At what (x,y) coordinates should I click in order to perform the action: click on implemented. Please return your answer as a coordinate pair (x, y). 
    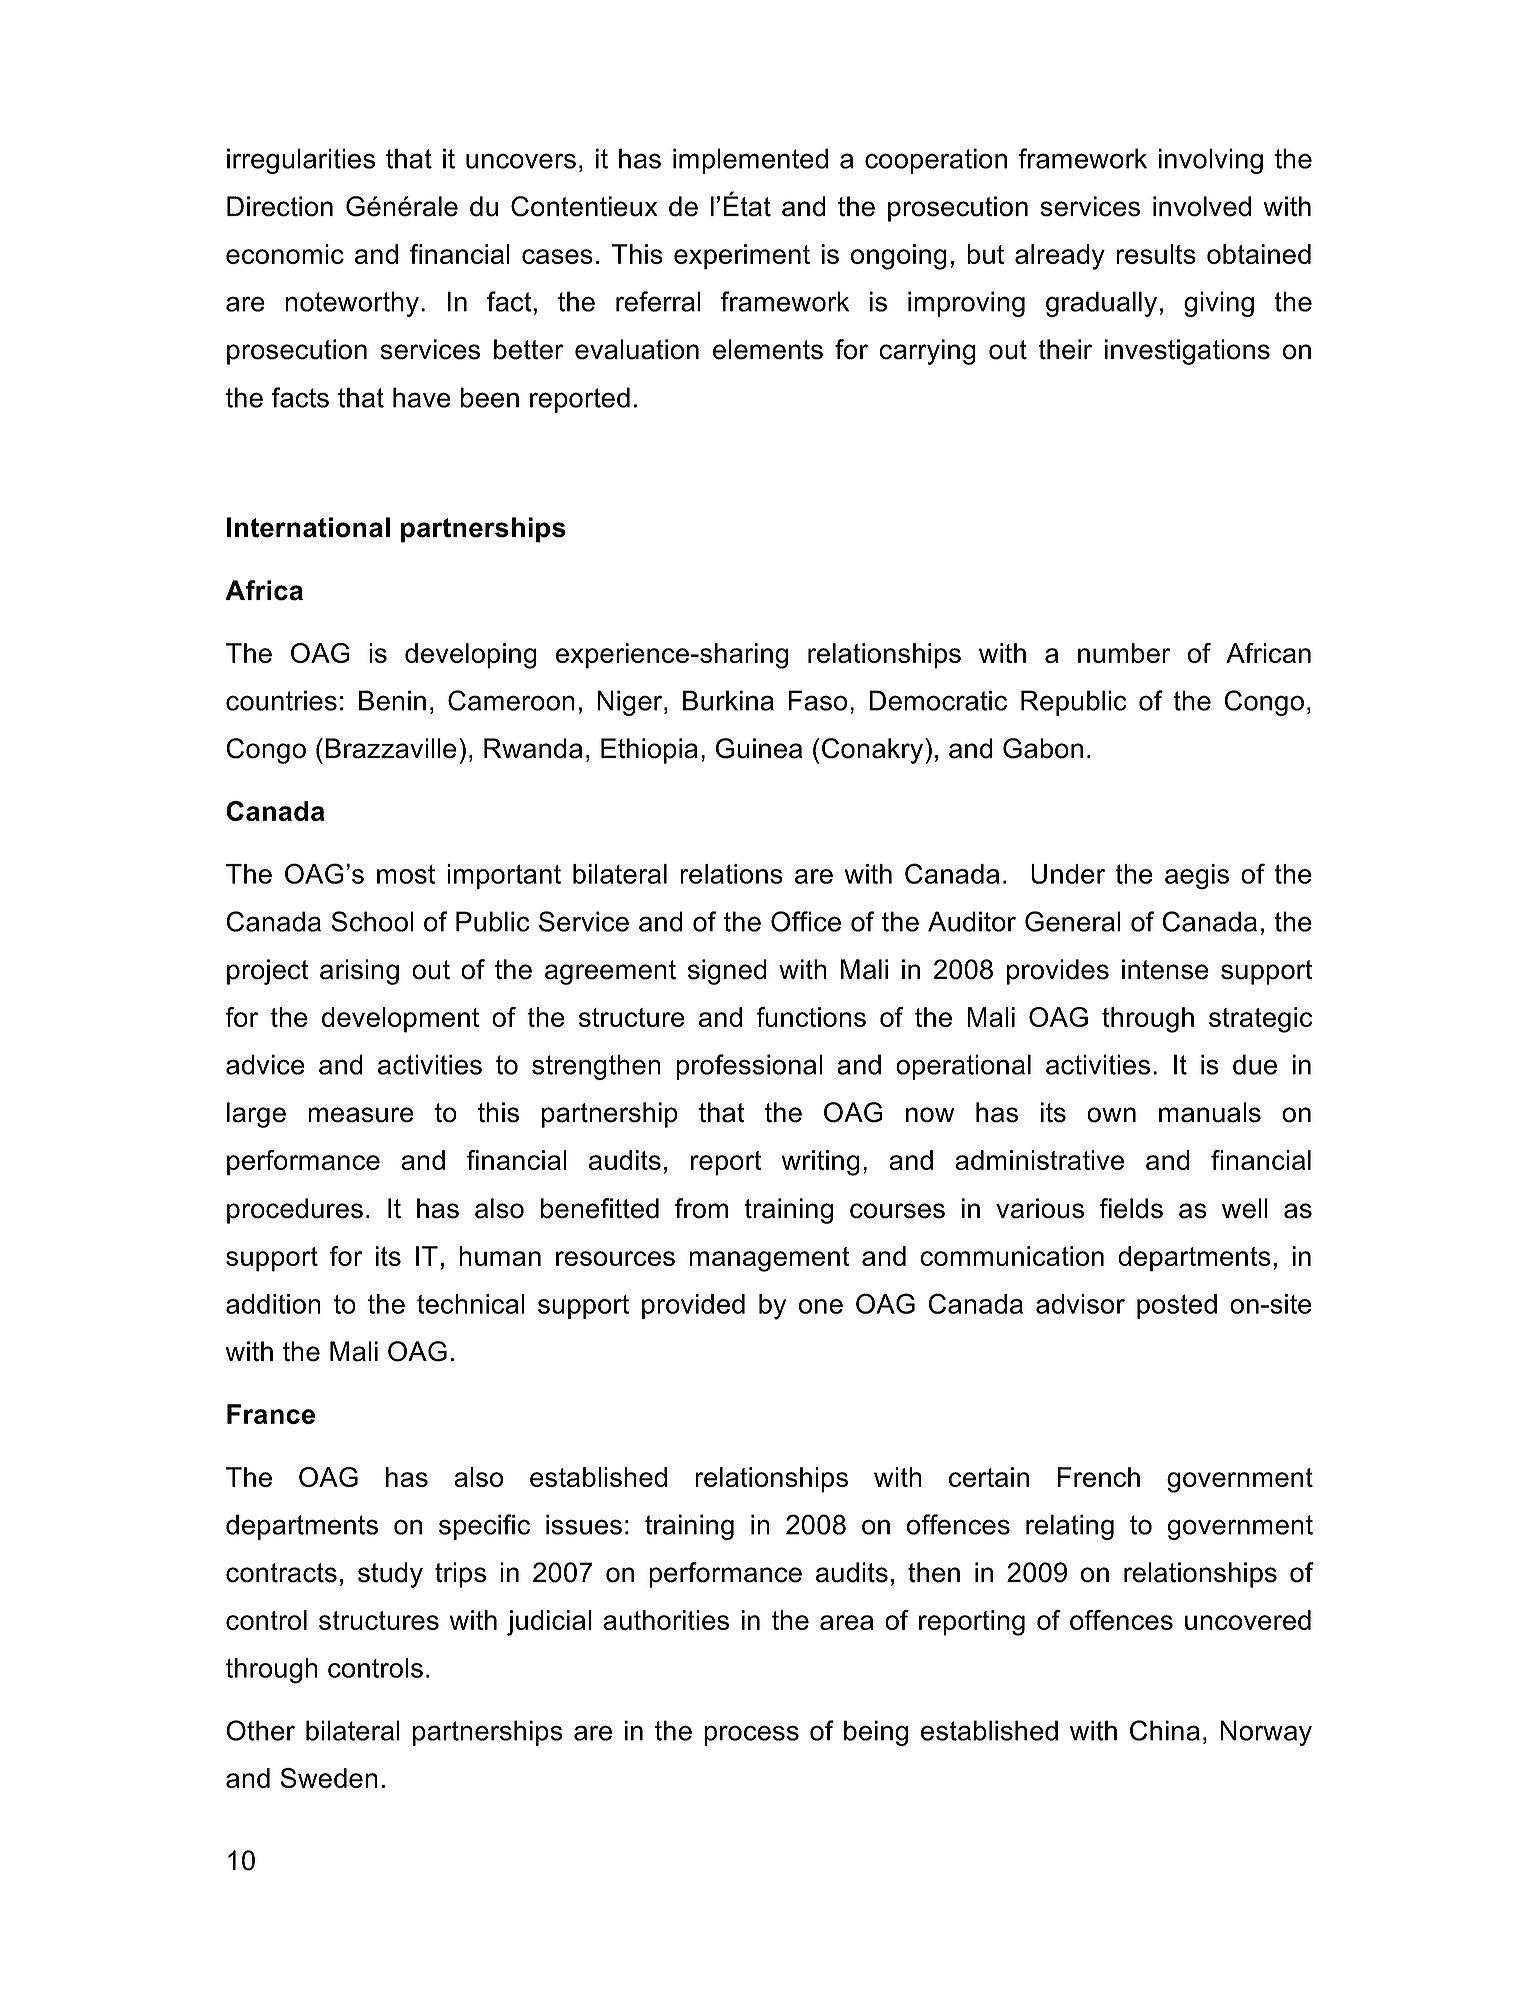
    Looking at the image, I should click on (750, 161).
